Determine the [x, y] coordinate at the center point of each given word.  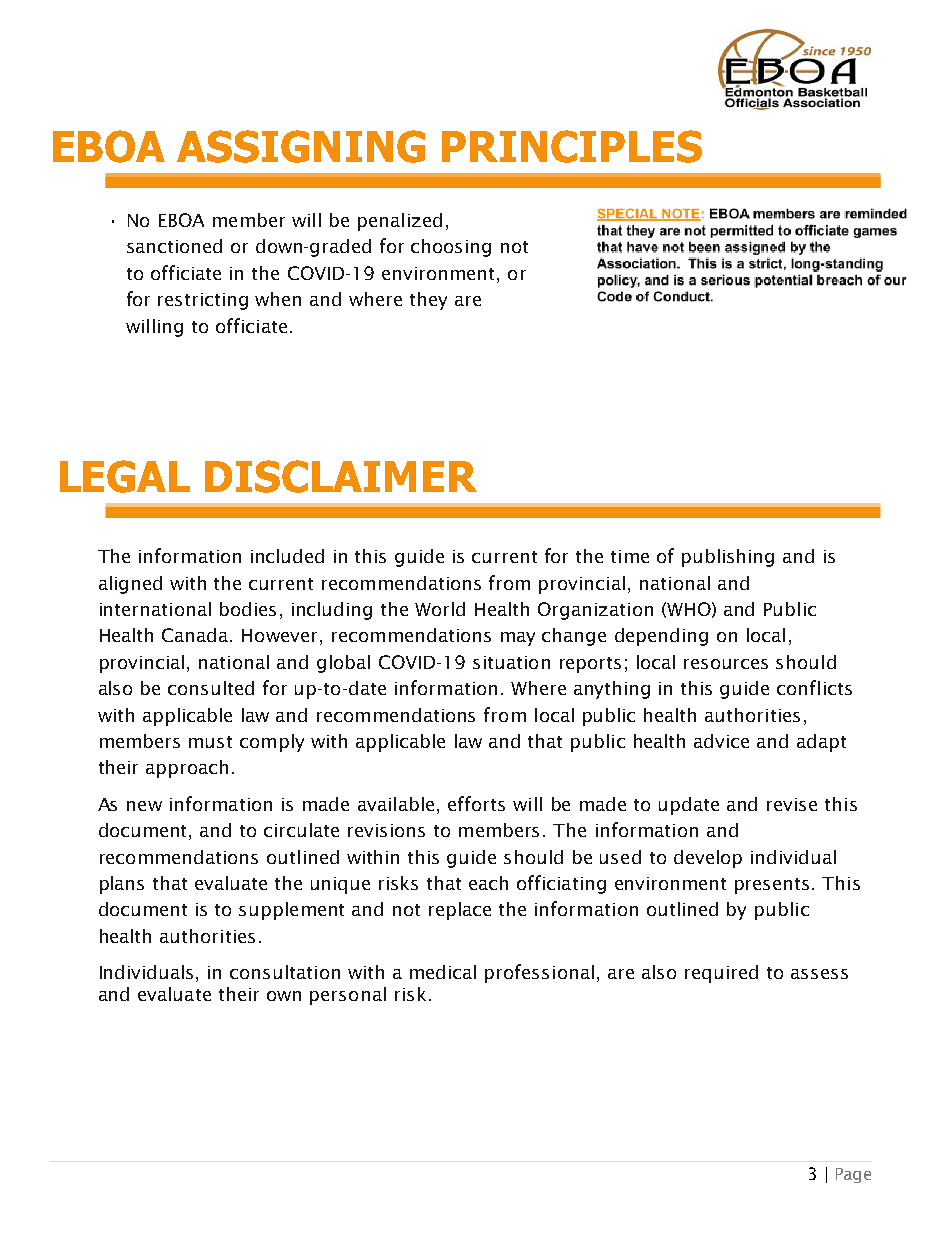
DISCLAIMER [341, 476]
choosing [451, 248]
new [144, 806]
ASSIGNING [301, 146]
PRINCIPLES [572, 146]
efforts [476, 803]
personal [348, 996]
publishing [728, 558]
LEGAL [125, 476]
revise [792, 804]
